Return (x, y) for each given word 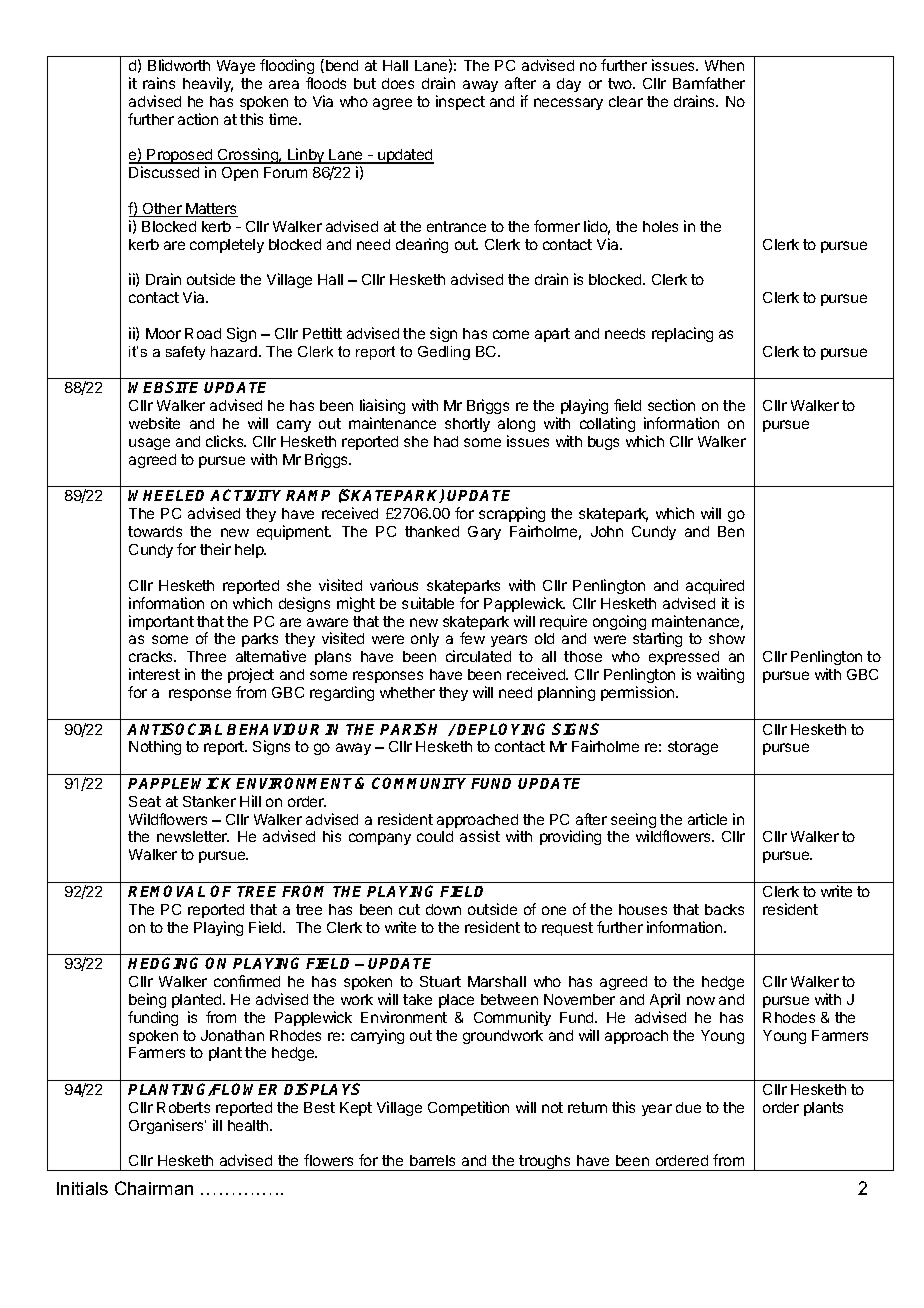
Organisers (167, 1126)
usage (149, 444)
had (446, 441)
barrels (432, 1160)
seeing (633, 822)
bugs (603, 443)
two (621, 83)
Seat (145, 801)
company (380, 839)
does (398, 83)
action (198, 119)
